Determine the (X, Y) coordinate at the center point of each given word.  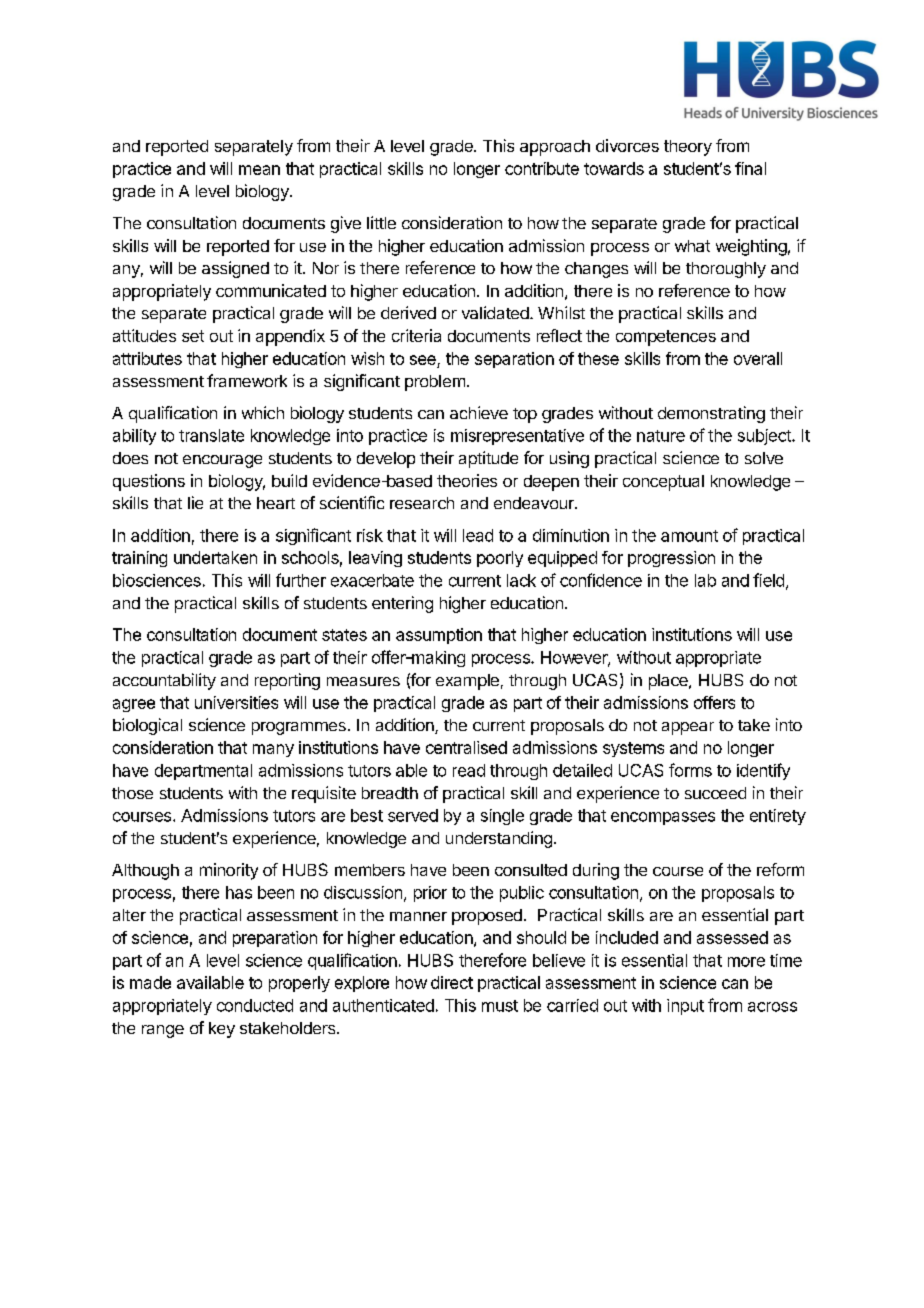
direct (452, 982)
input (685, 1007)
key (222, 1030)
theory (688, 148)
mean (259, 170)
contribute (542, 168)
